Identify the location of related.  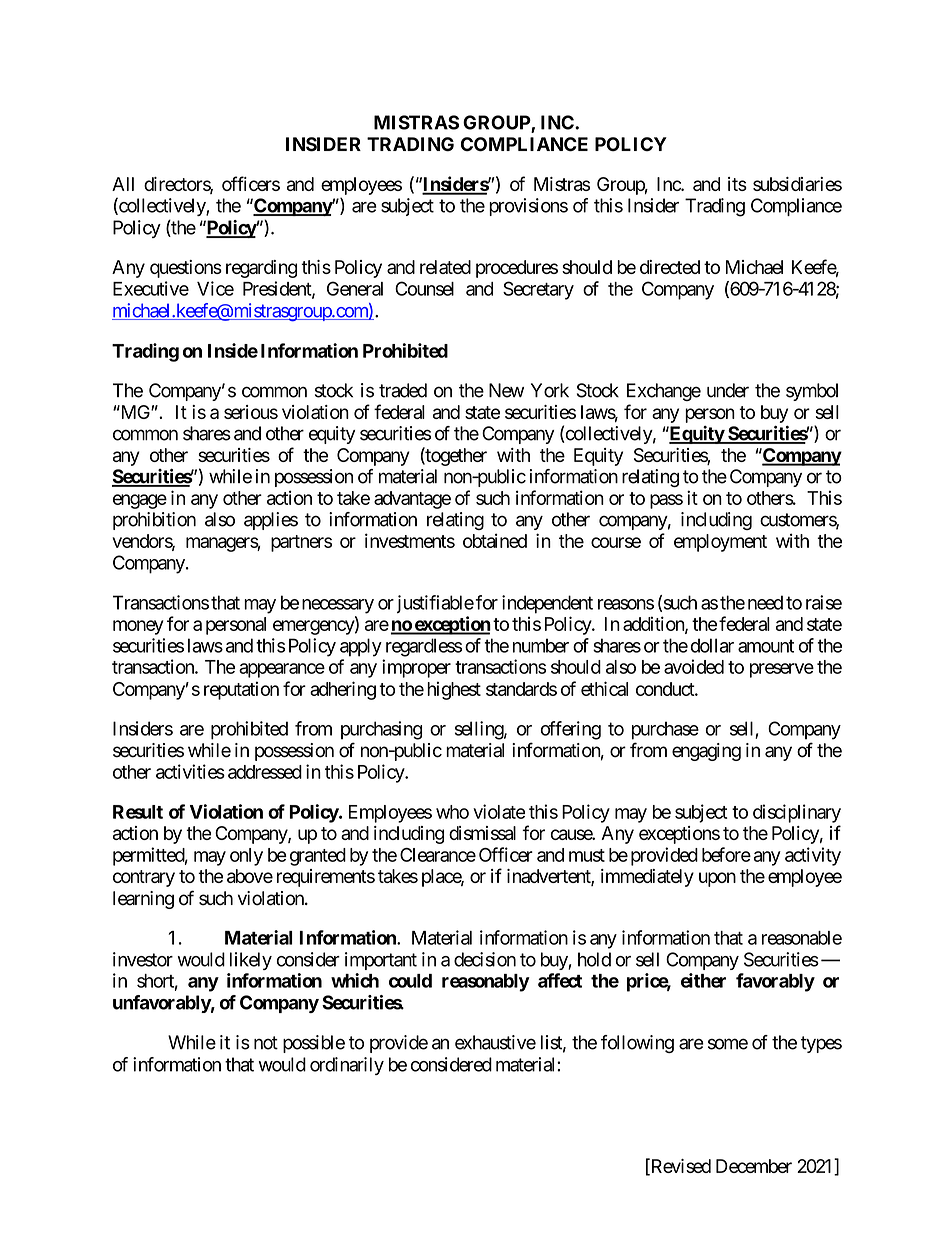
(445, 267).
